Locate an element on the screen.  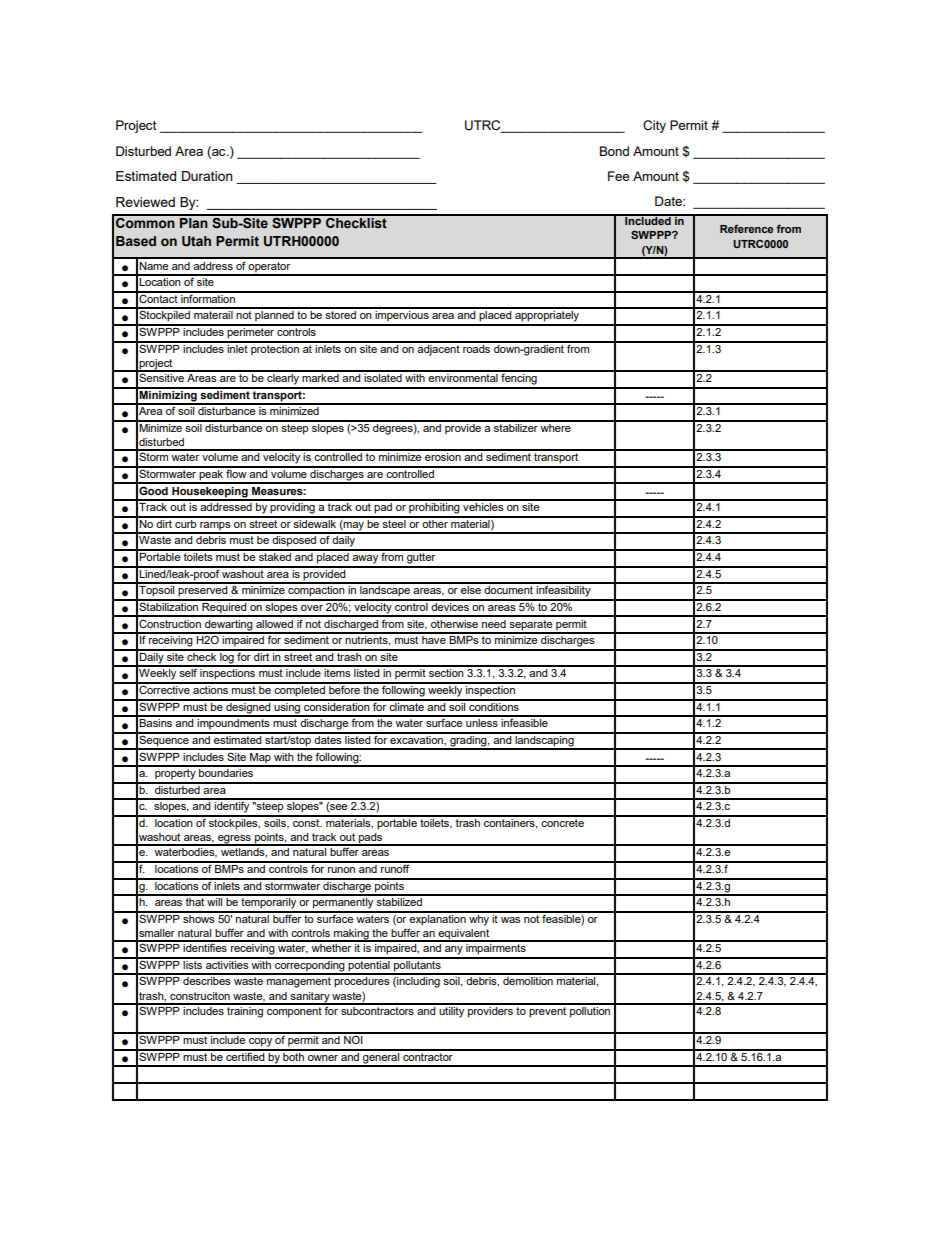
pads is located at coordinates (371, 839).
